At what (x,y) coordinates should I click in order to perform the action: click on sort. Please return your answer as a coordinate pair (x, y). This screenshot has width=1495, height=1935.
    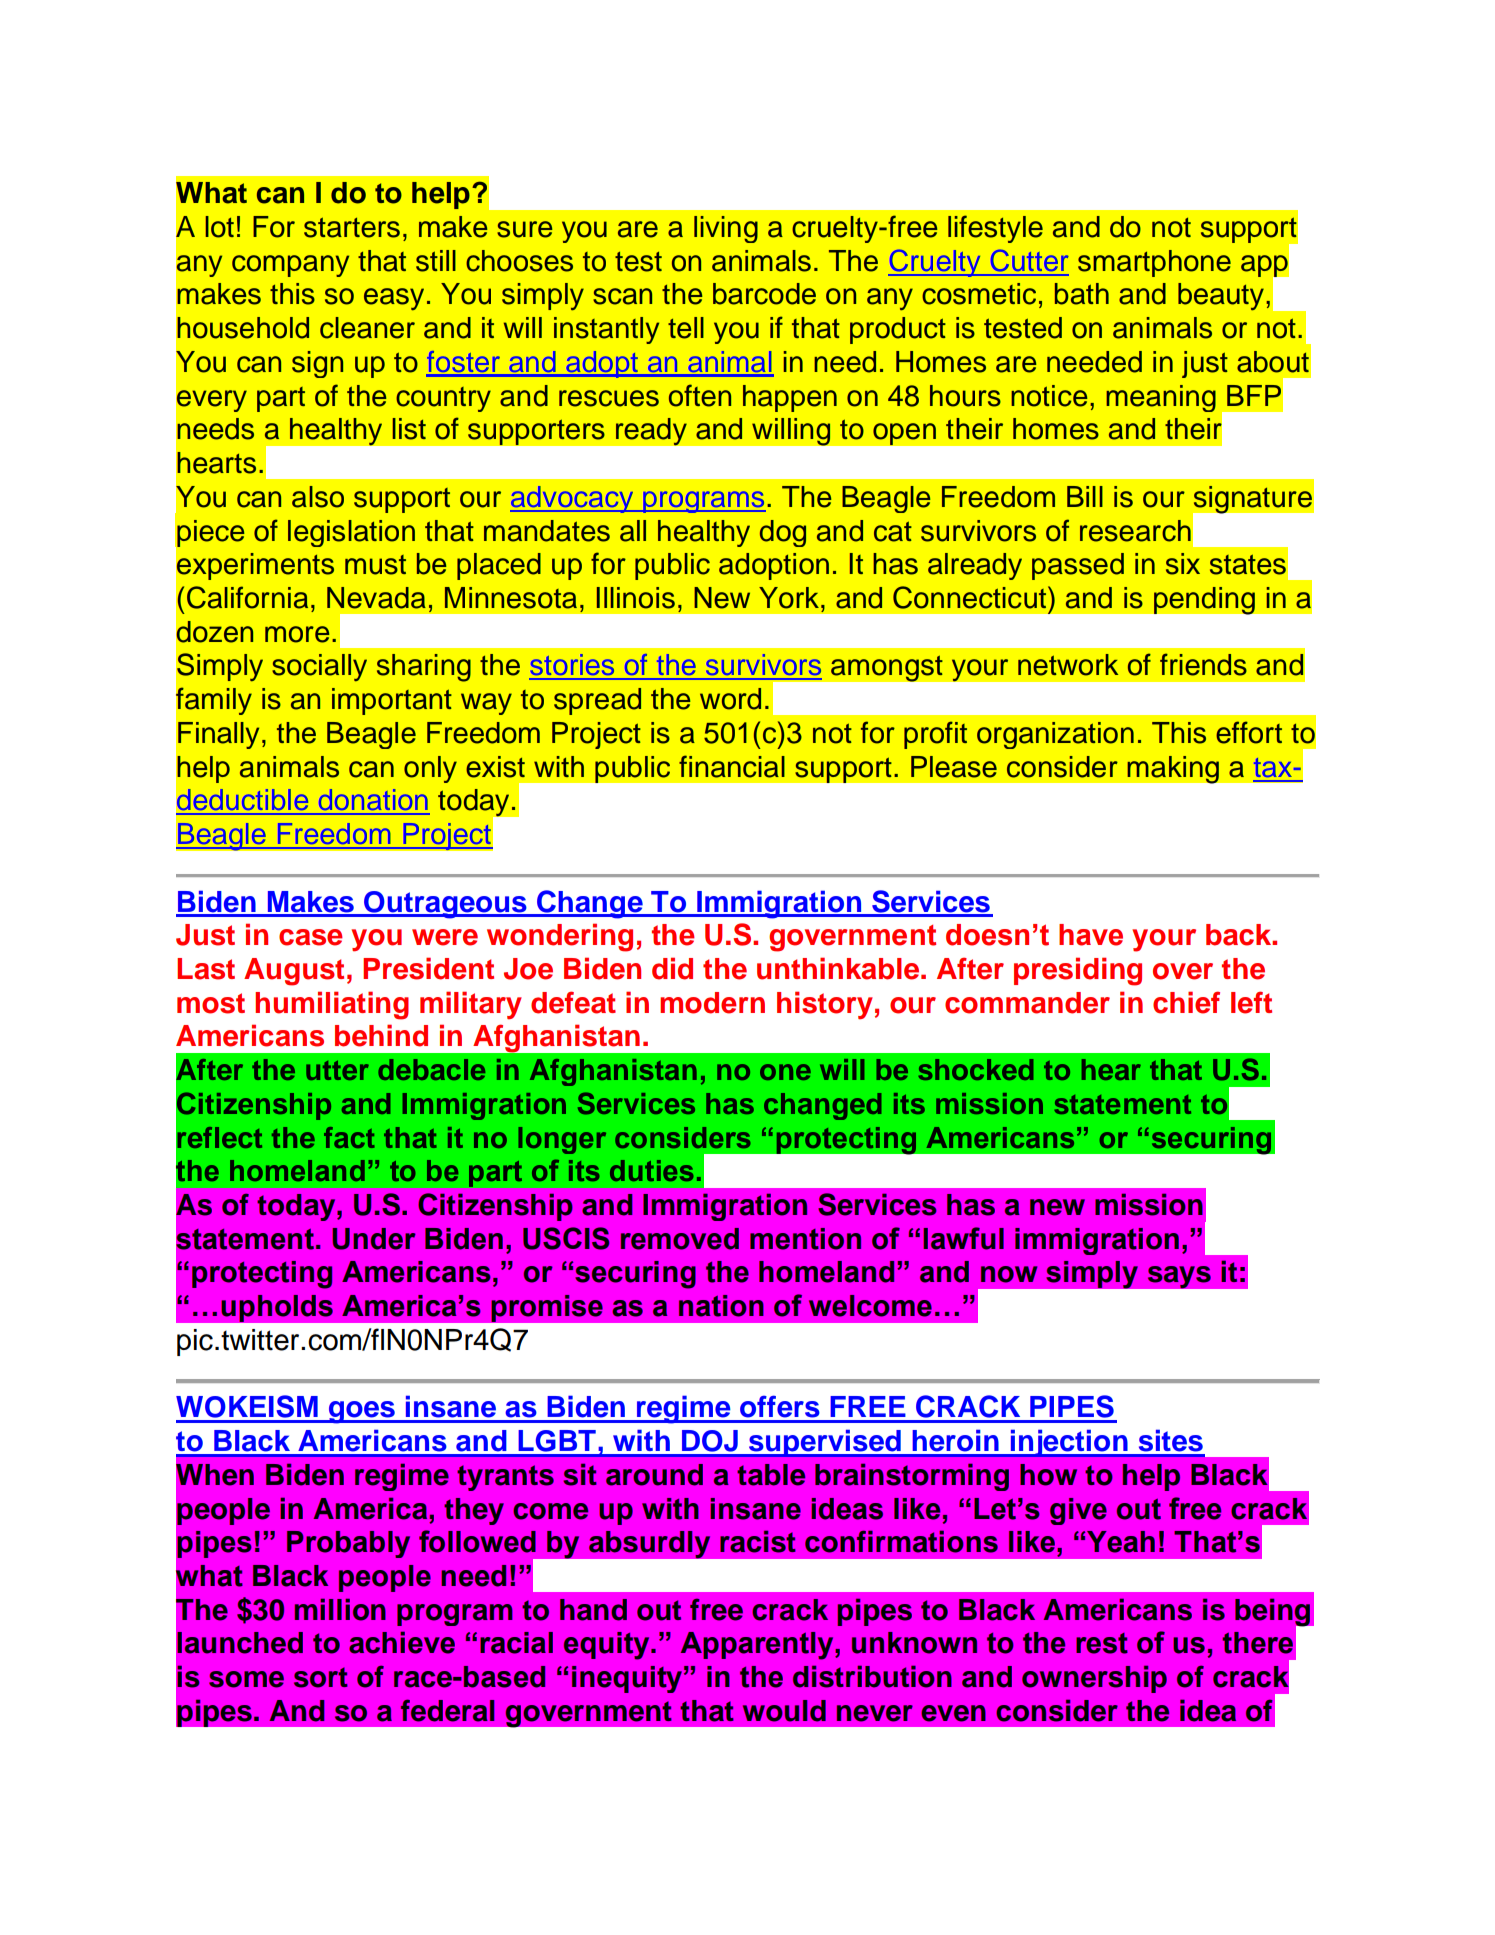
    Looking at the image, I should click on (321, 1677).
